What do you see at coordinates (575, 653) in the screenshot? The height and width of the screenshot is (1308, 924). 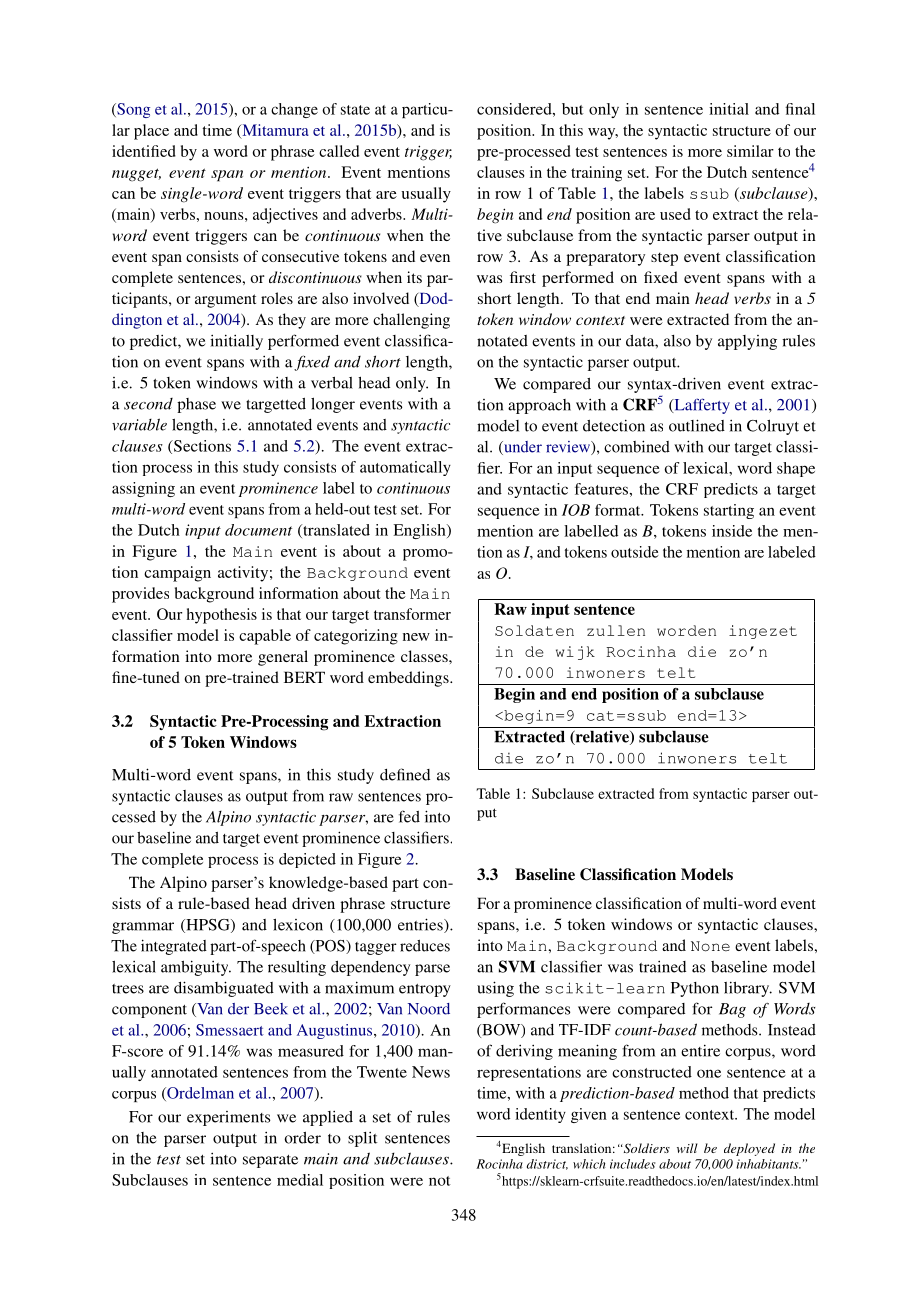 I see `wijk` at bounding box center [575, 653].
